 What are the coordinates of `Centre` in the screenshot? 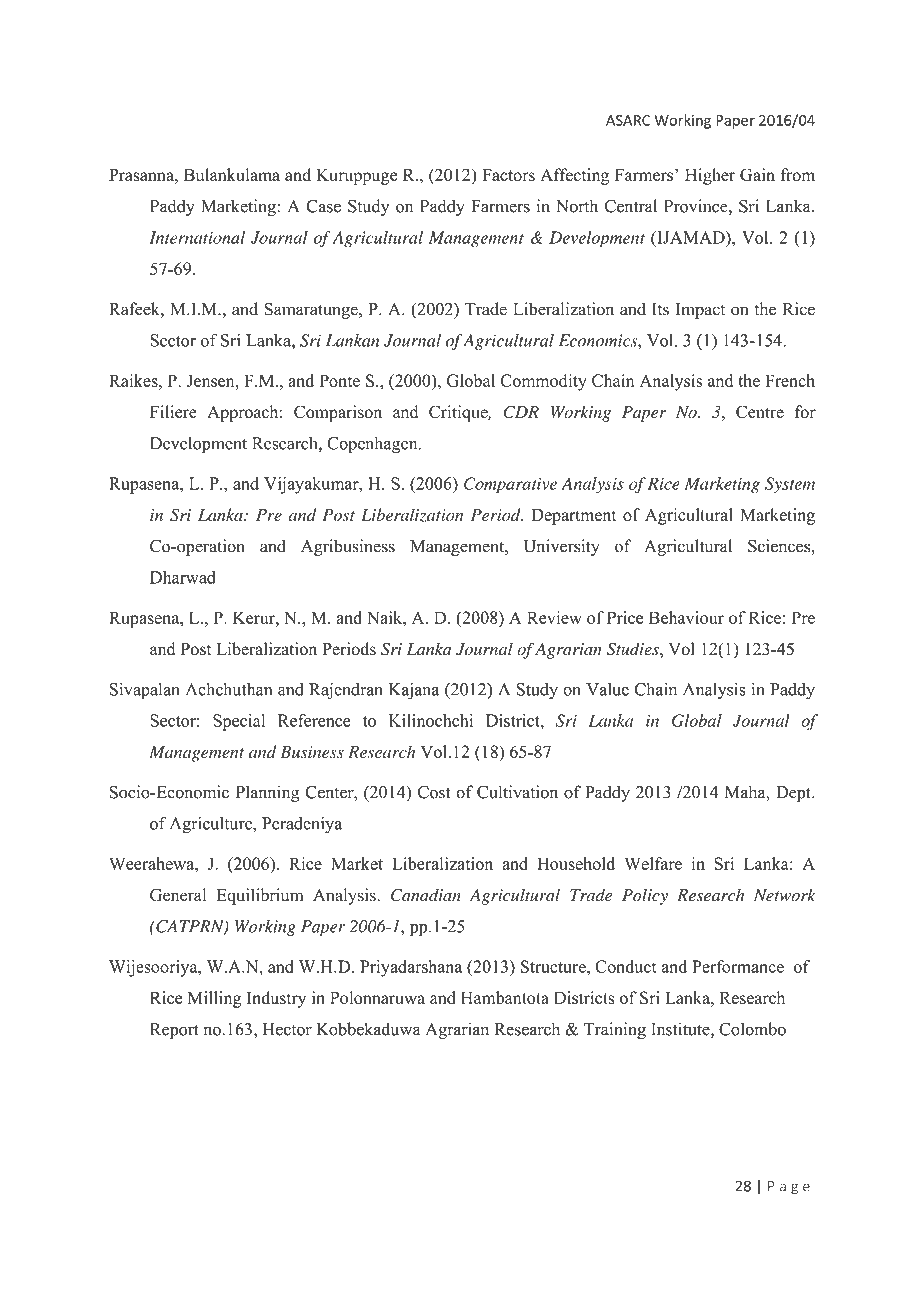 It's located at (760, 412).
